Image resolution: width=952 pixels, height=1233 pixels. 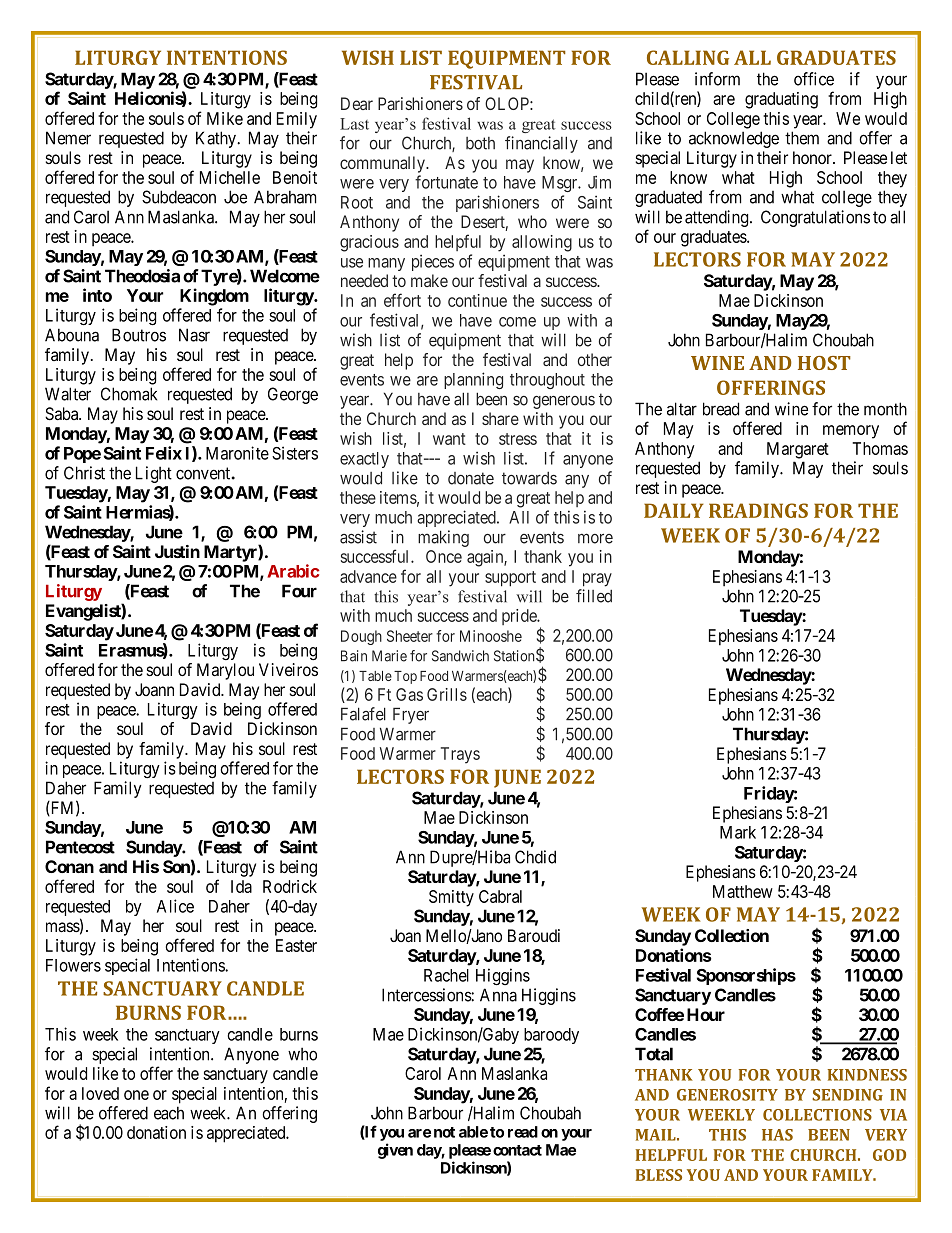 What do you see at coordinates (449, 439) in the screenshot?
I see `want` at bounding box center [449, 439].
